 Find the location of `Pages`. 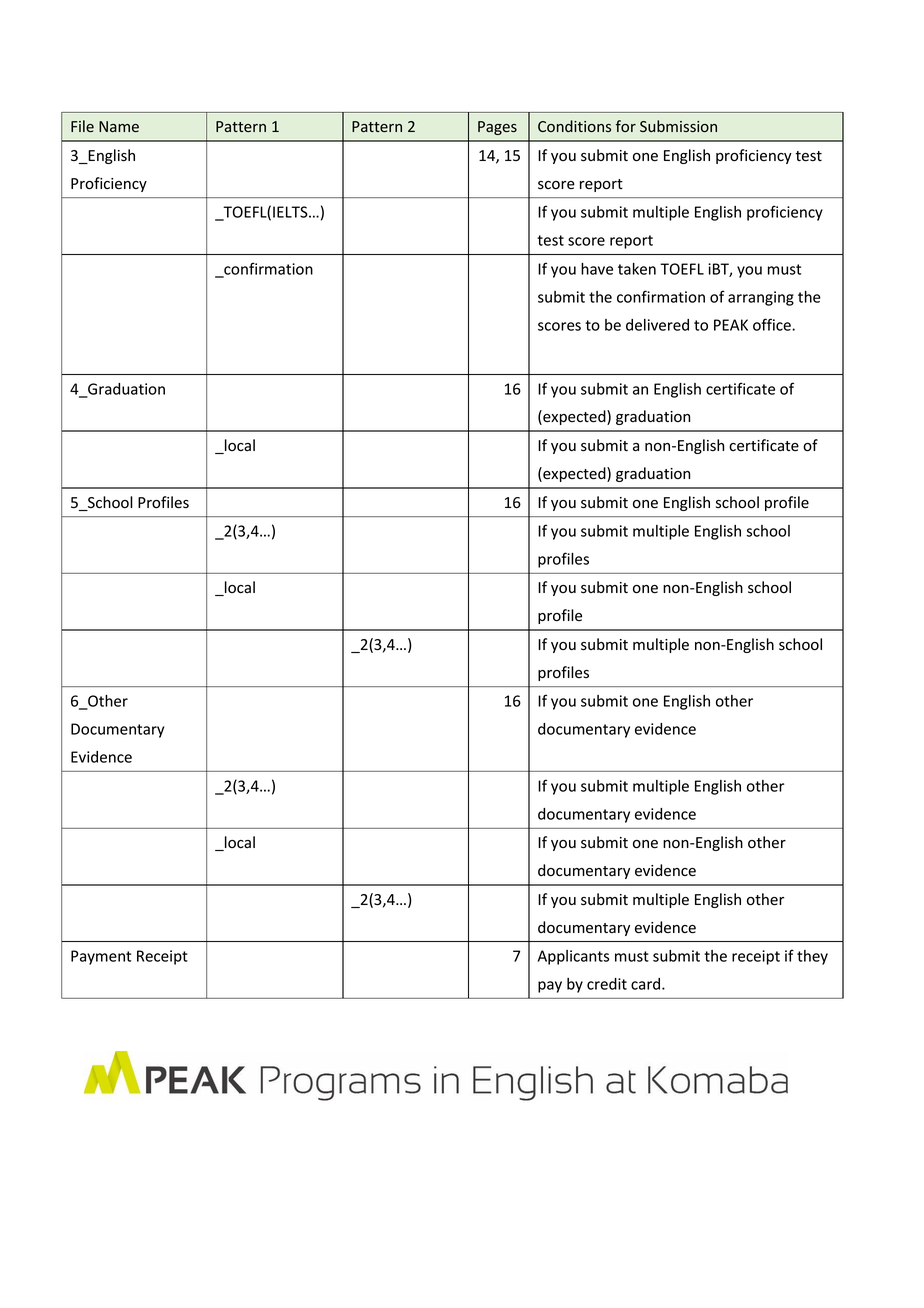

Pages is located at coordinates (497, 128).
